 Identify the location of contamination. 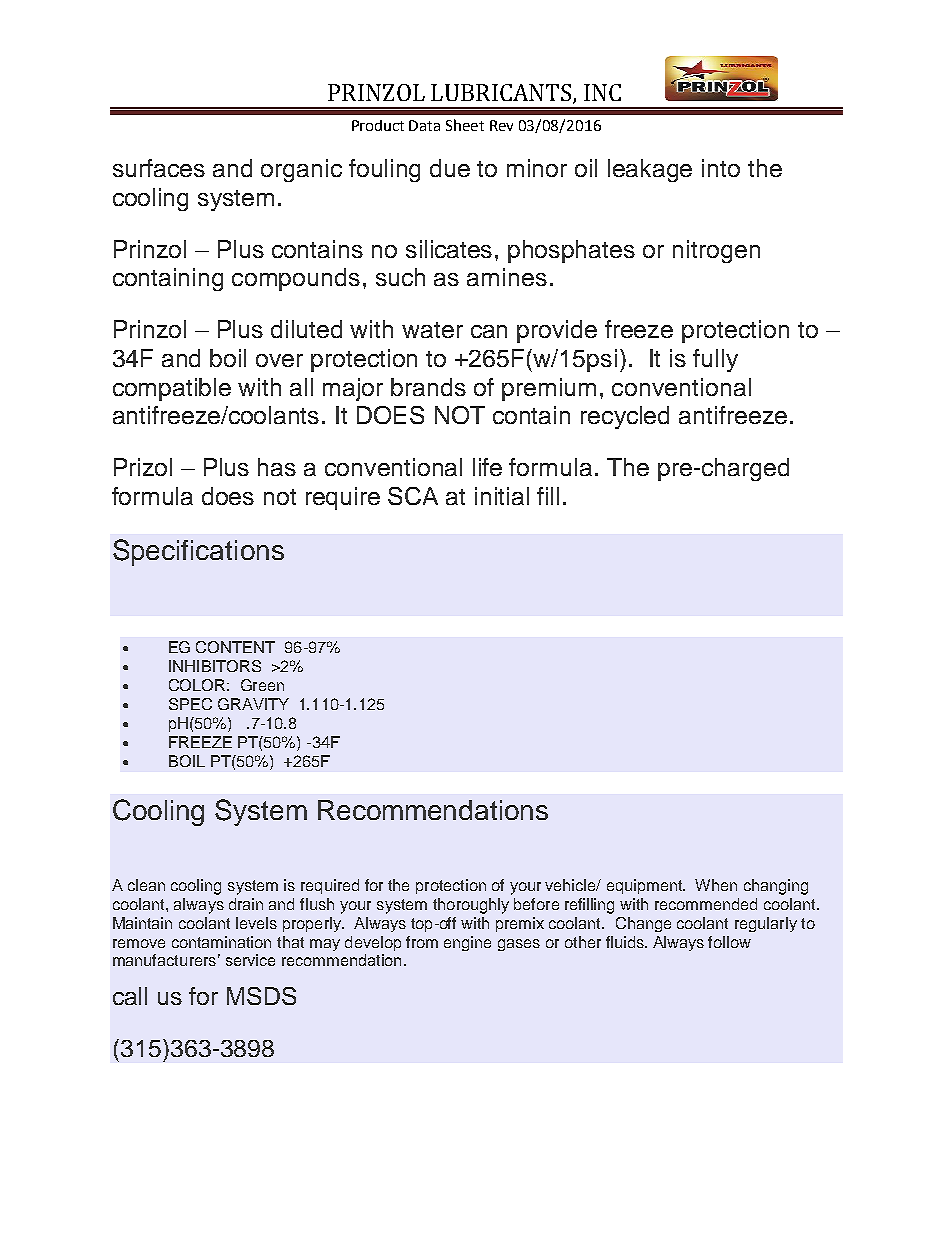
(221, 942).
